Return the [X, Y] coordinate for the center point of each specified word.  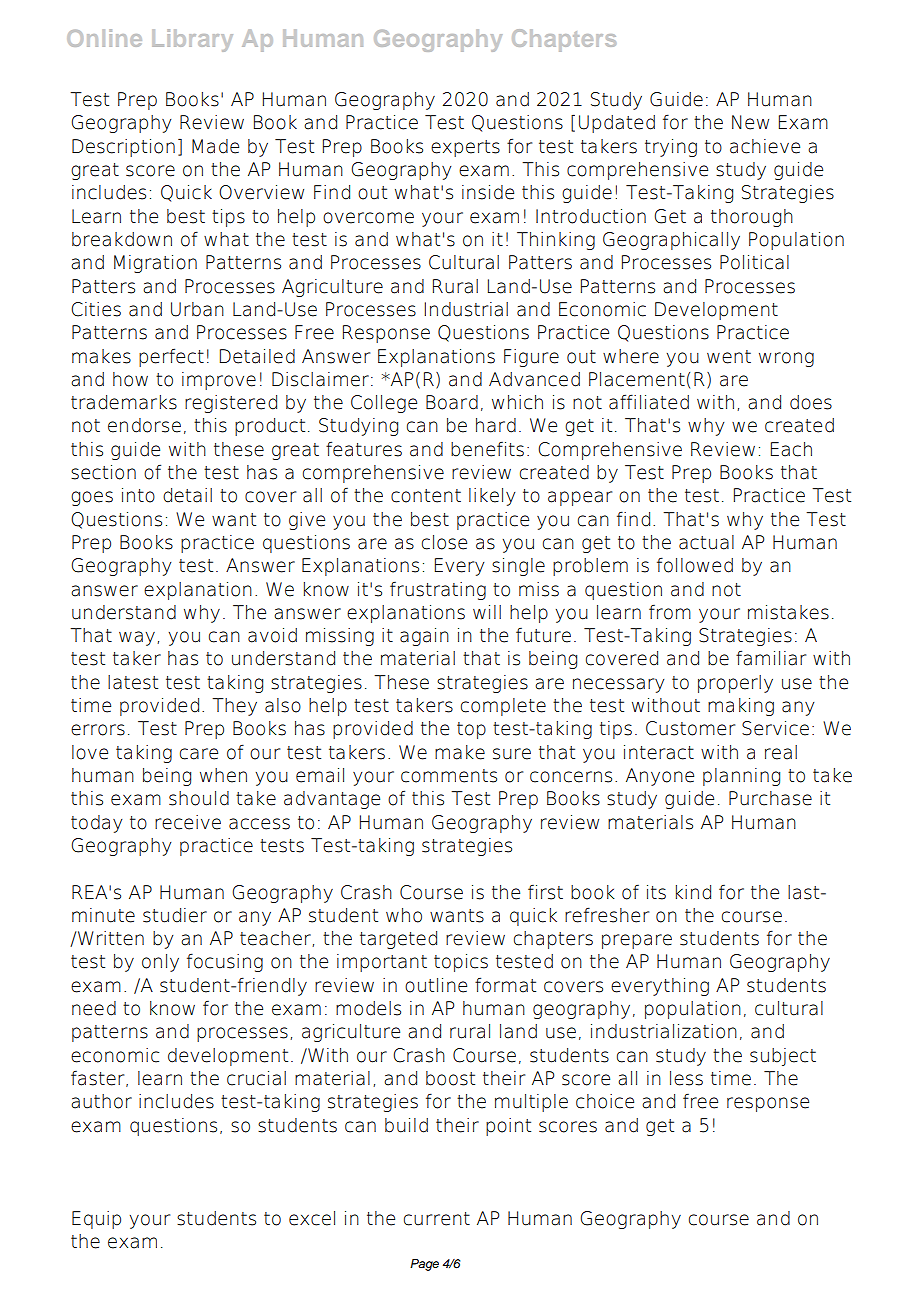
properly [735, 684]
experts [465, 148]
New [750, 122]
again [424, 637]
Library [192, 40]
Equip [96, 1220]
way [137, 638]
